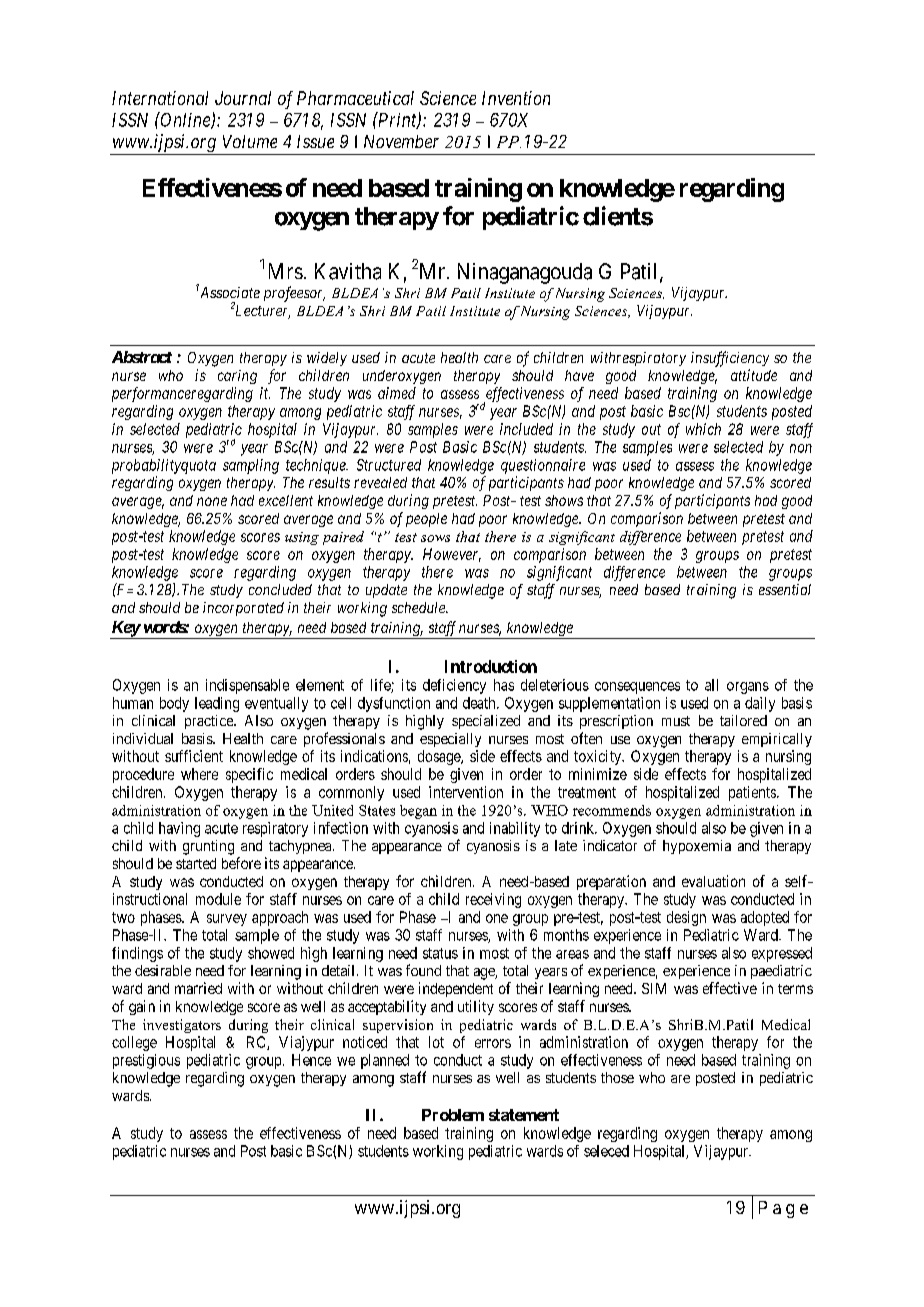  I want to click on Volume, so click(250, 141).
